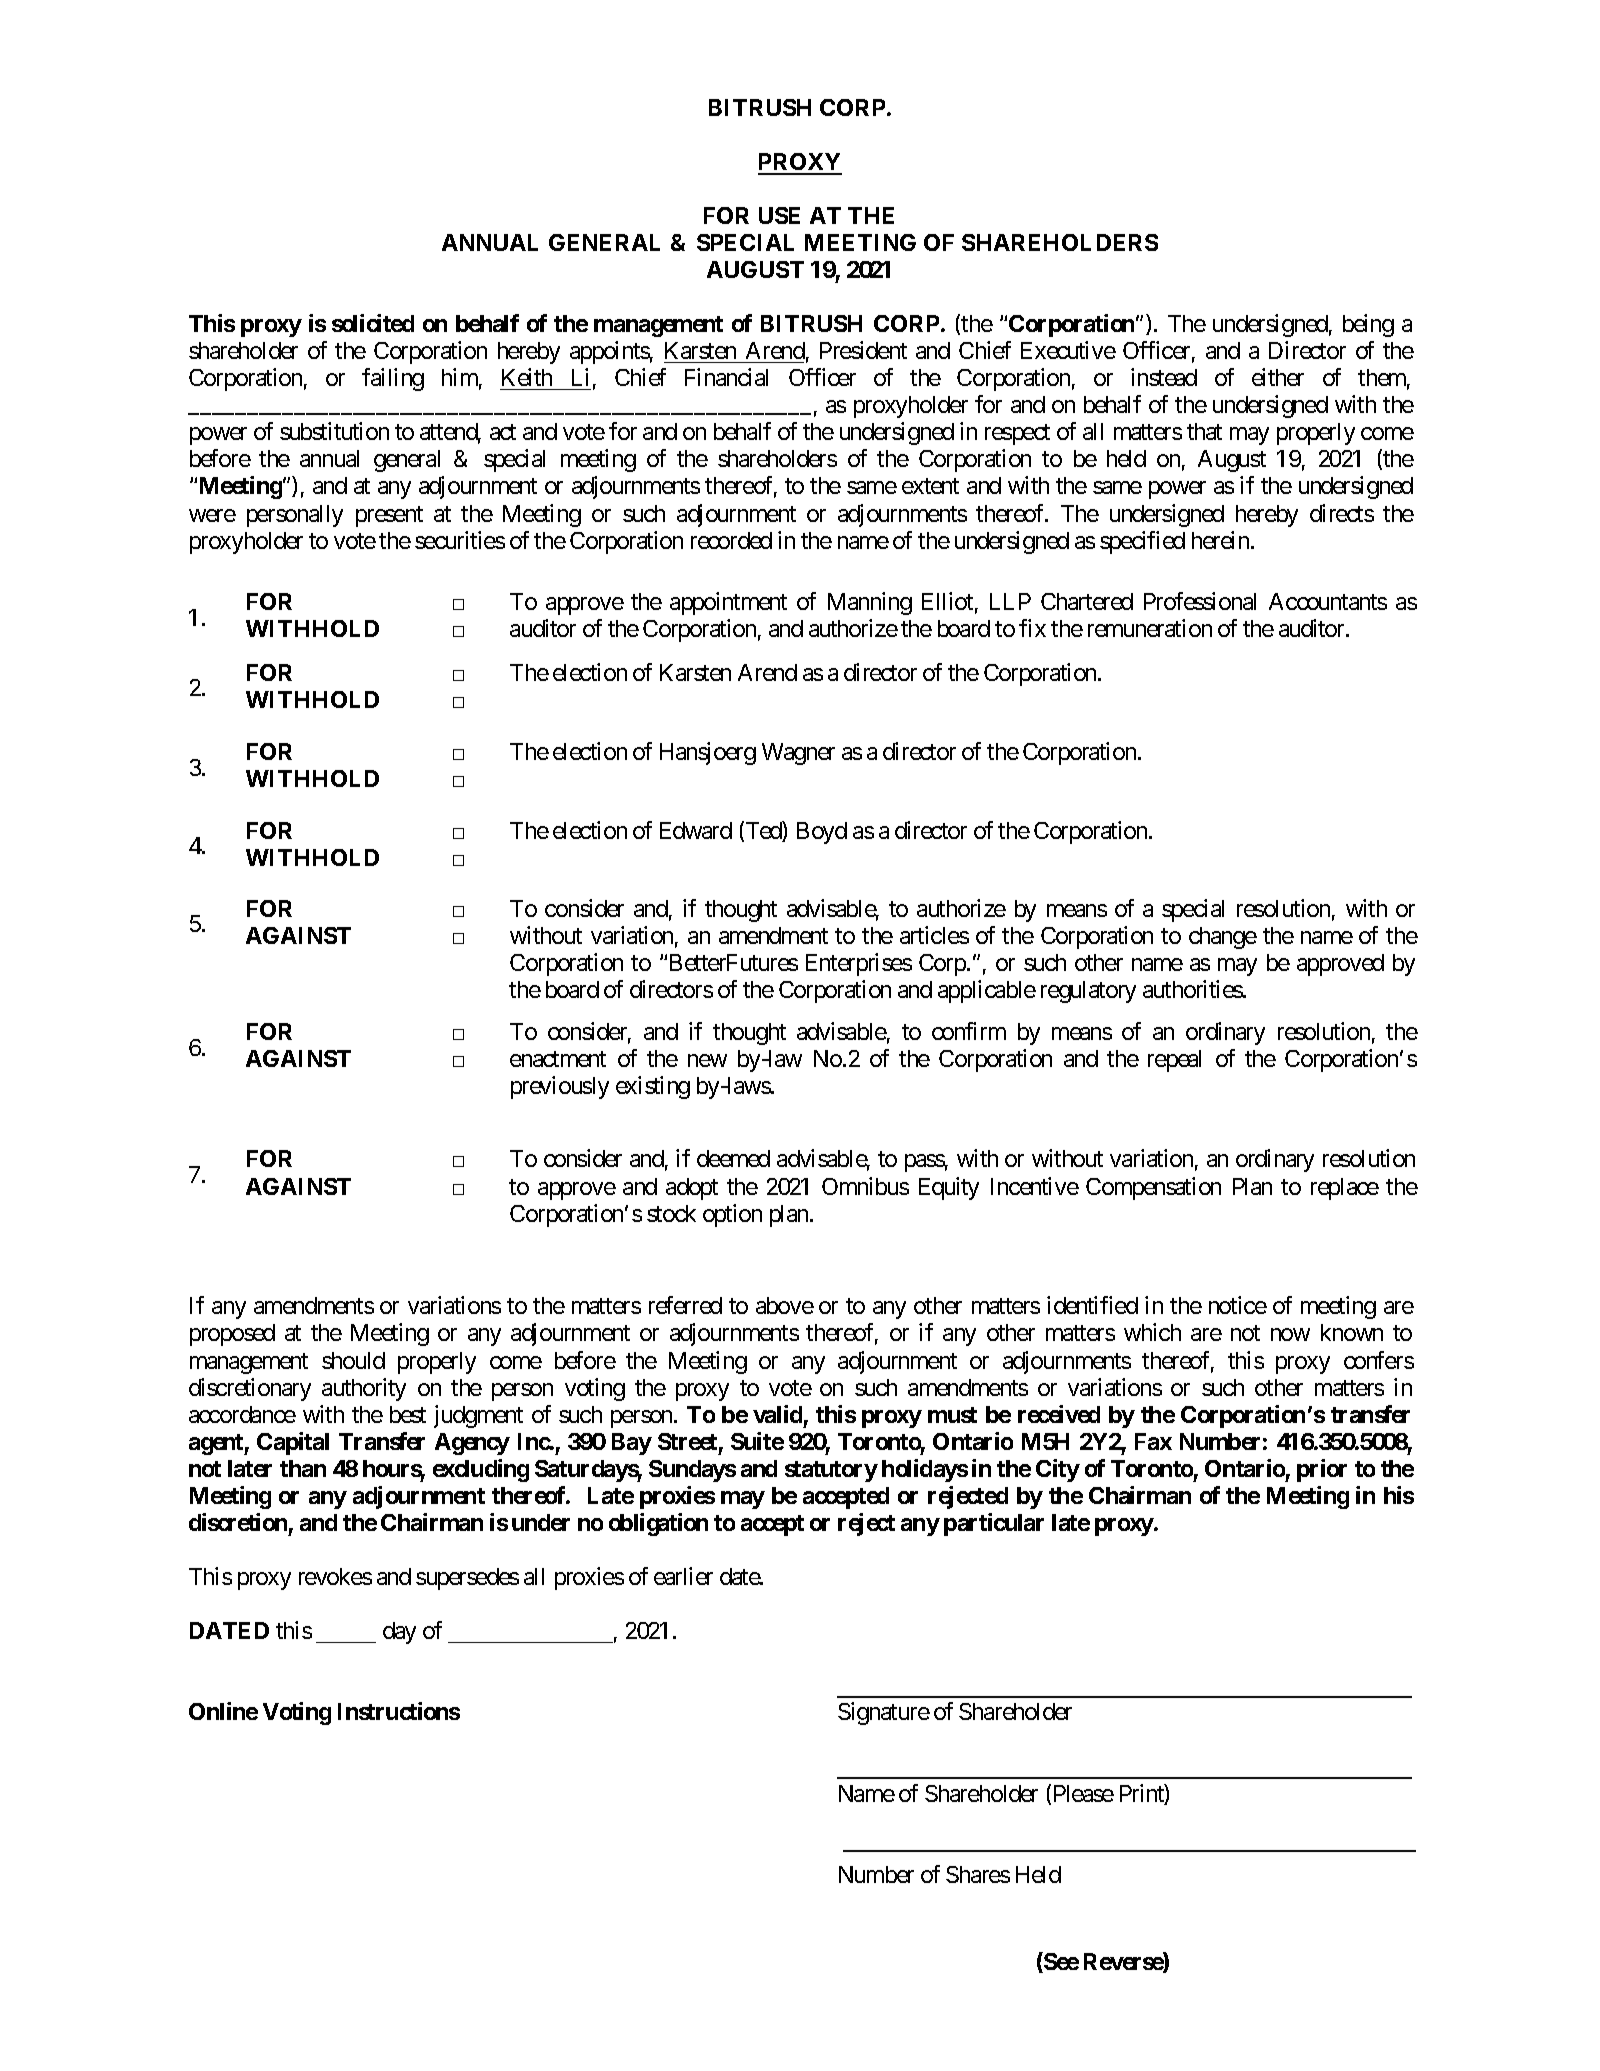  I want to click on new, so click(707, 1061).
